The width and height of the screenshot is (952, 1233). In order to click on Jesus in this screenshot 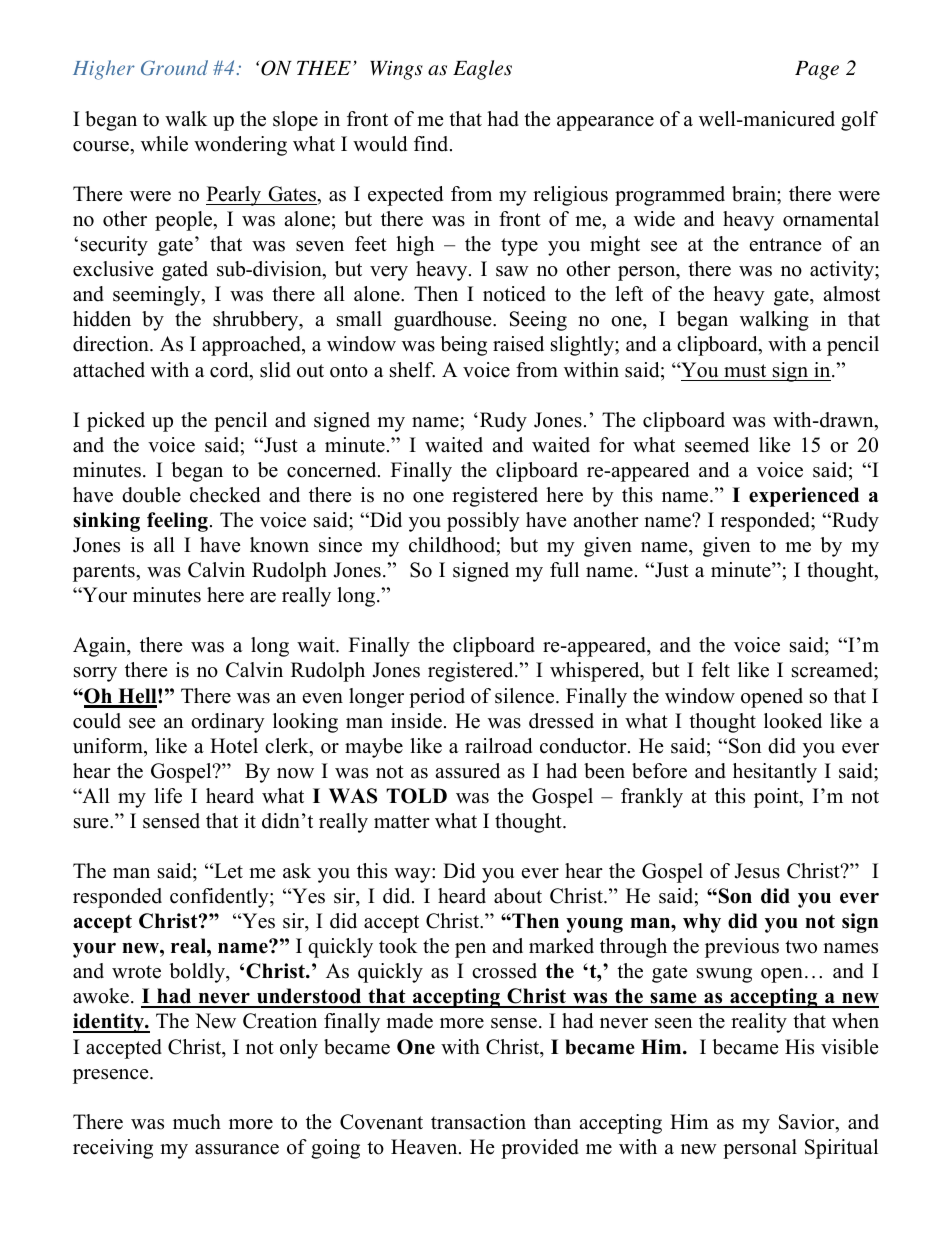, I will do `click(757, 871)`.
